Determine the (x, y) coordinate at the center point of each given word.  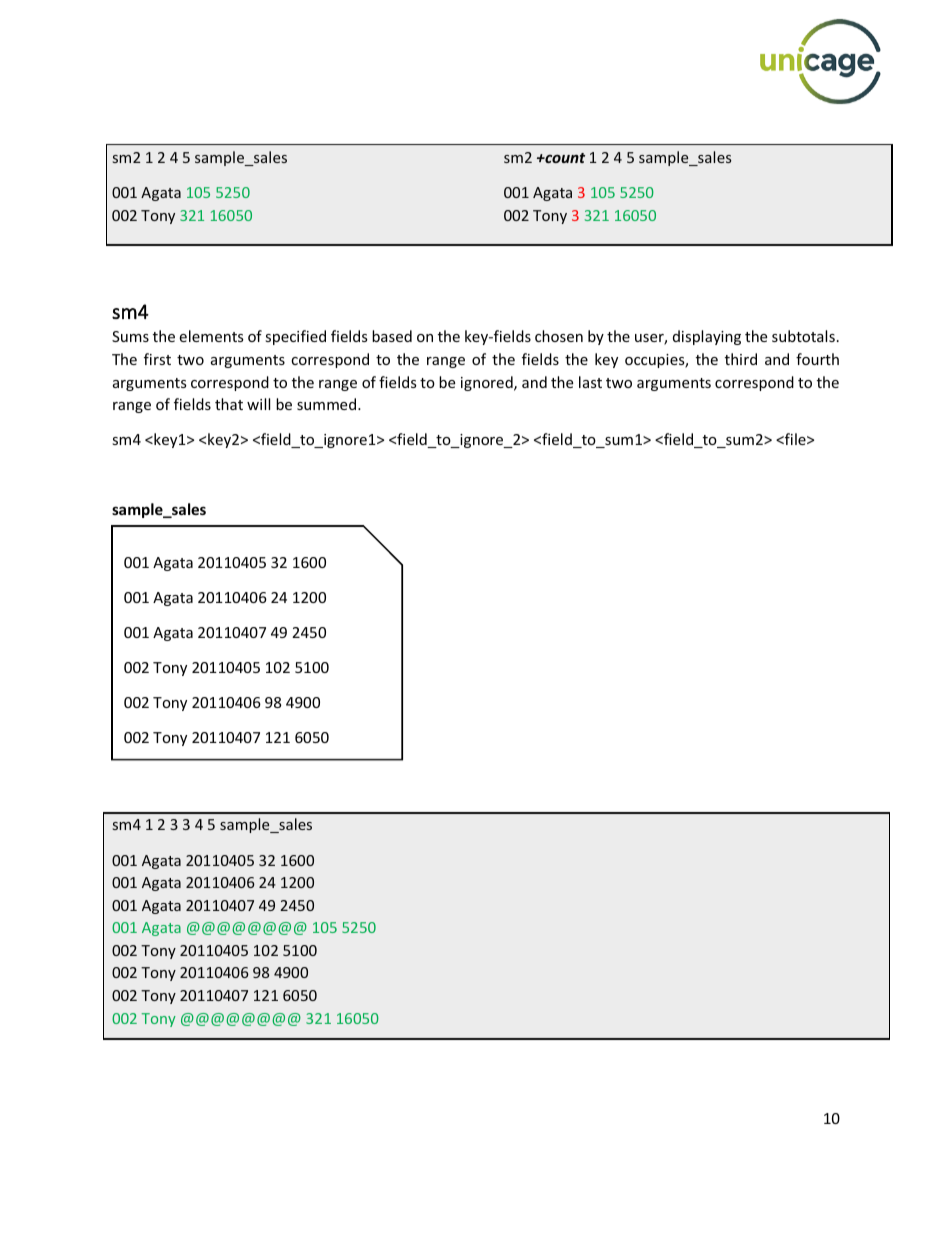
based (392, 336)
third (741, 359)
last (590, 382)
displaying (707, 337)
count (564, 158)
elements (211, 336)
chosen (559, 336)
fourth (817, 359)
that (229, 404)
